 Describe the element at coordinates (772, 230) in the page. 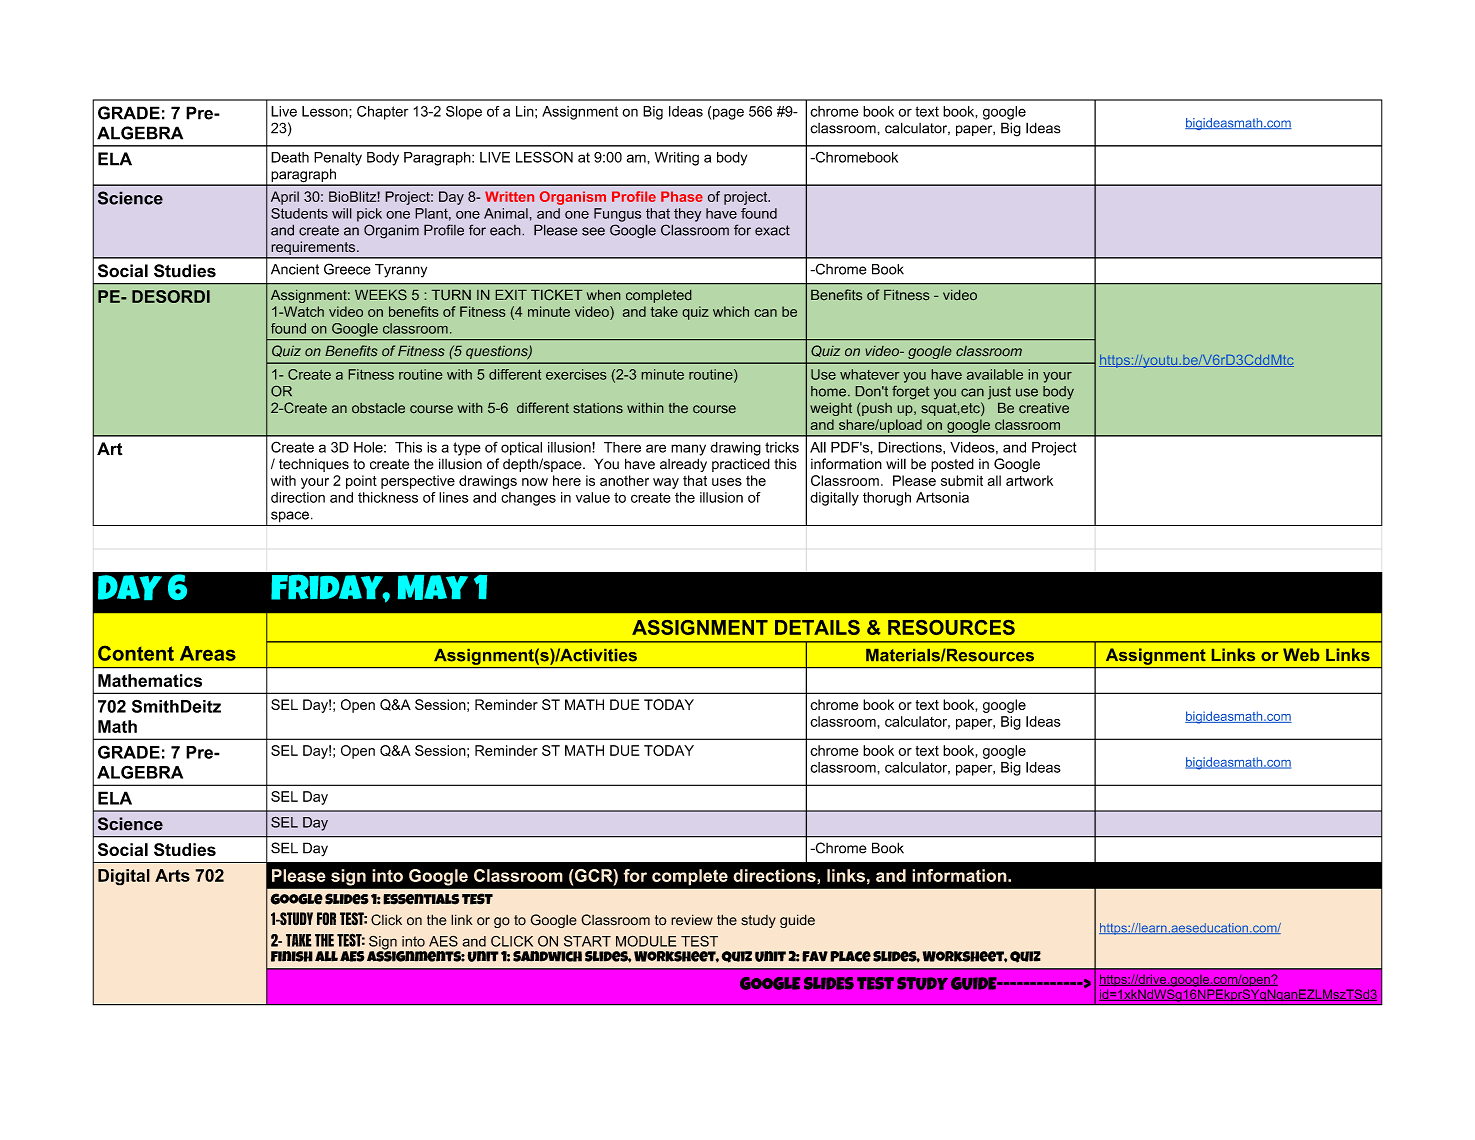

I see `exact` at that location.
